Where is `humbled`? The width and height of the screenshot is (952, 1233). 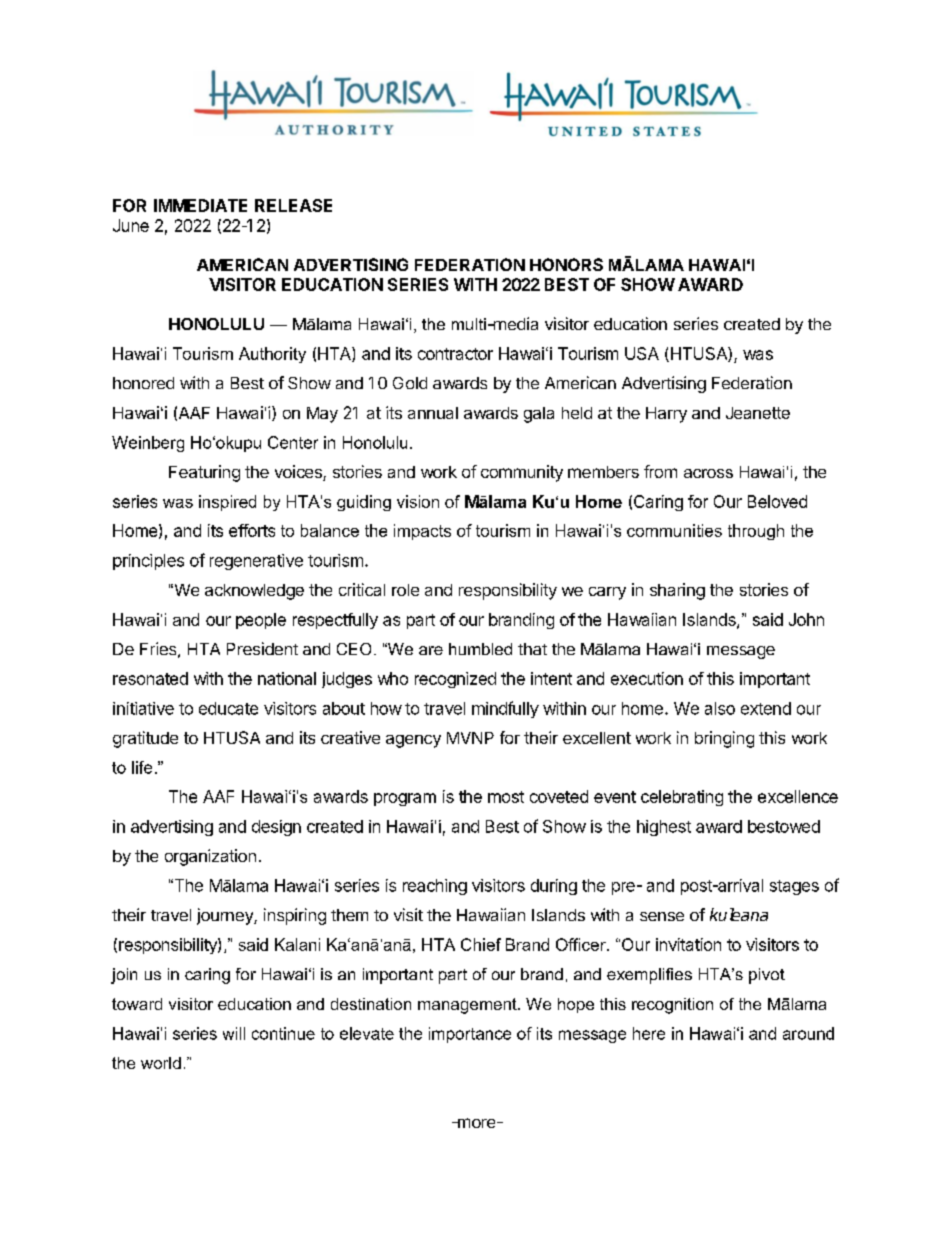 humbled is located at coordinates (480, 649).
